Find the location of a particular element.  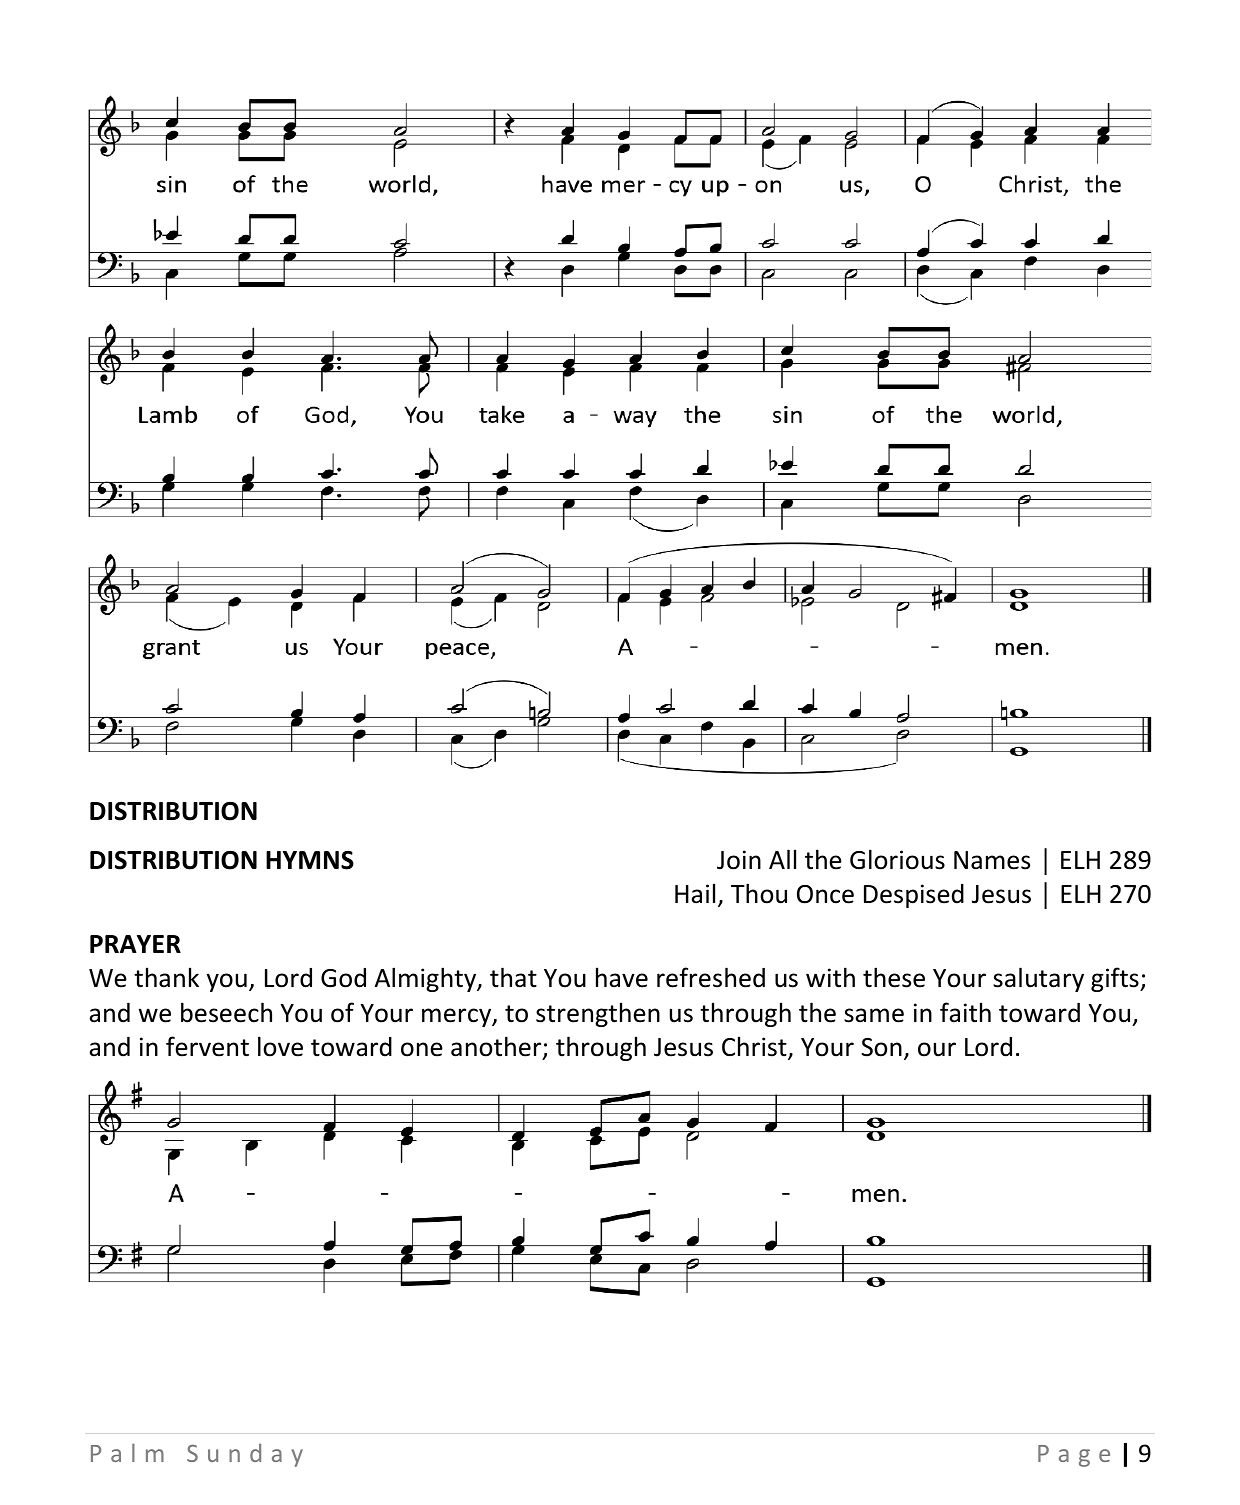

HYMNS is located at coordinates (310, 860).
